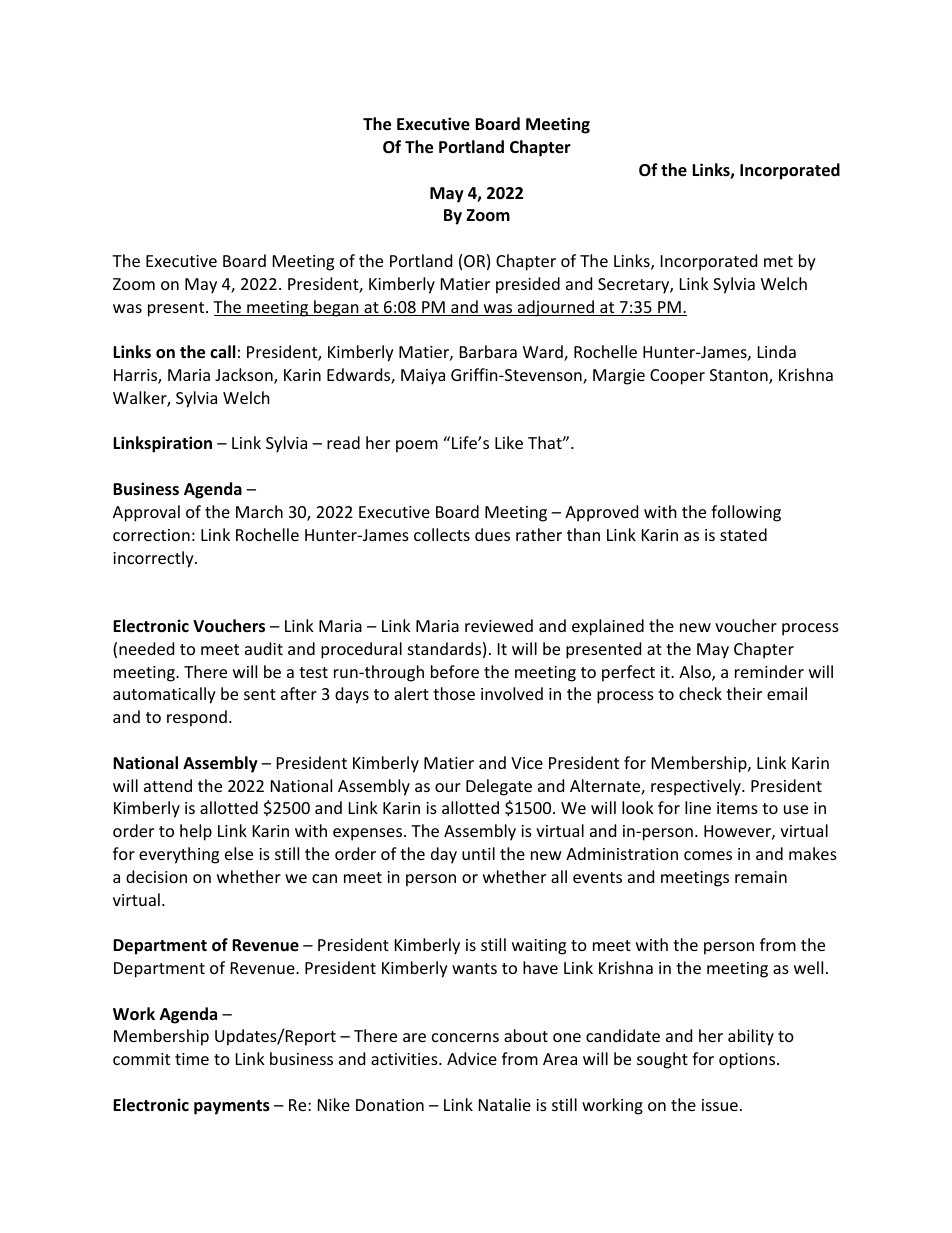 The height and width of the screenshot is (1233, 952). I want to click on attend, so click(168, 785).
